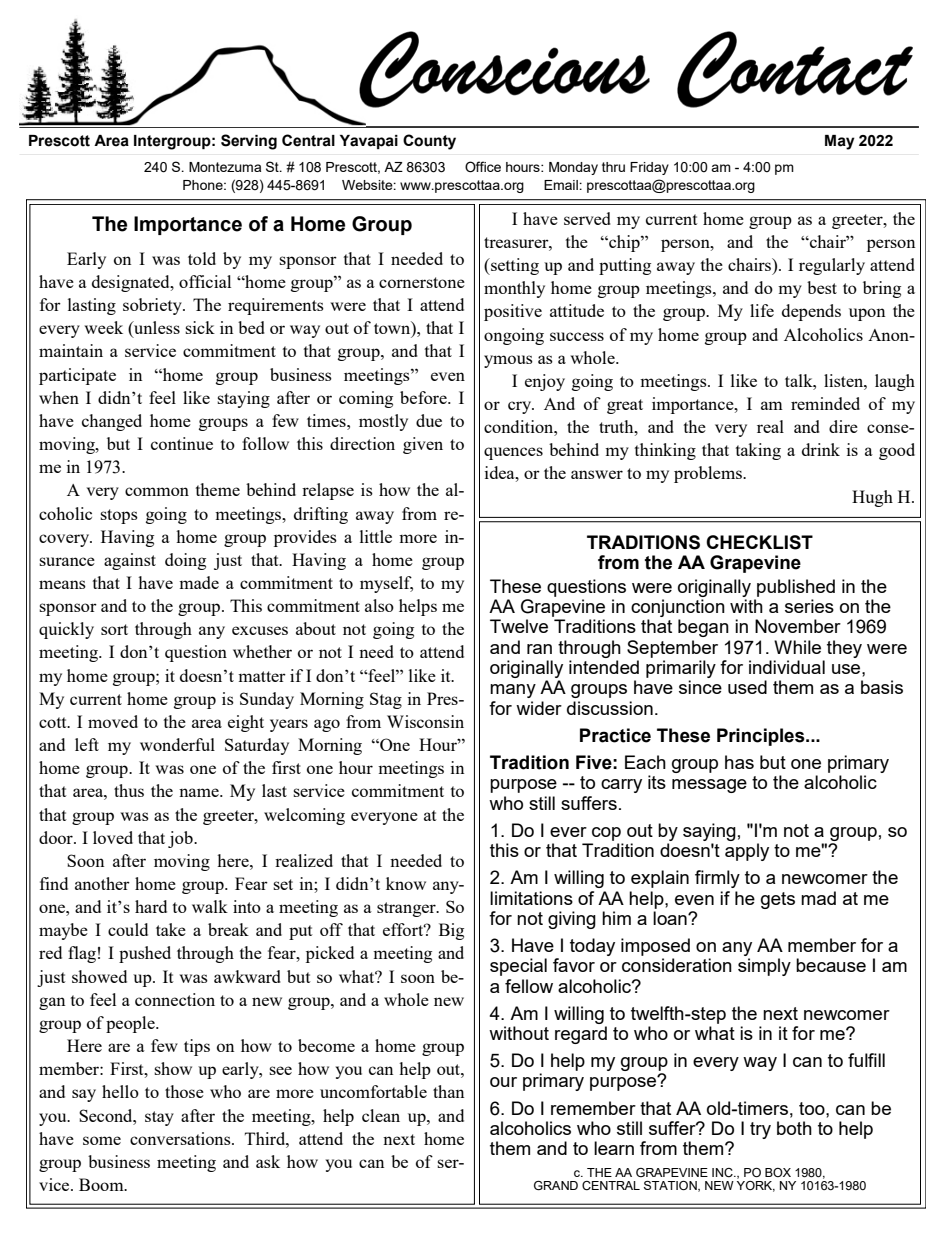 The width and height of the page is (952, 1233). What do you see at coordinates (513, 691) in the page?
I see `many` at bounding box center [513, 691].
